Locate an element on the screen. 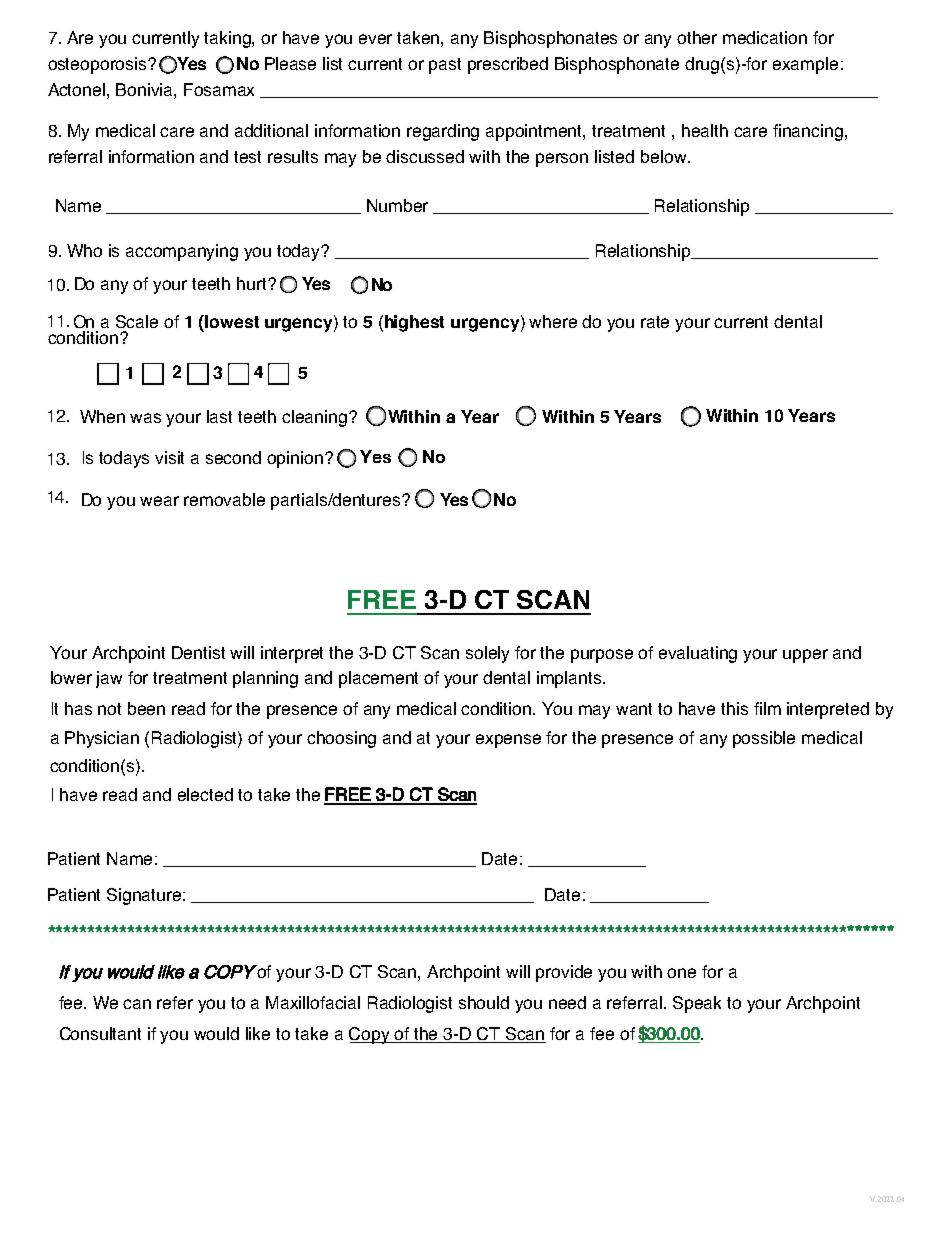 This screenshot has height=1233, width=952. placement is located at coordinates (378, 679).
